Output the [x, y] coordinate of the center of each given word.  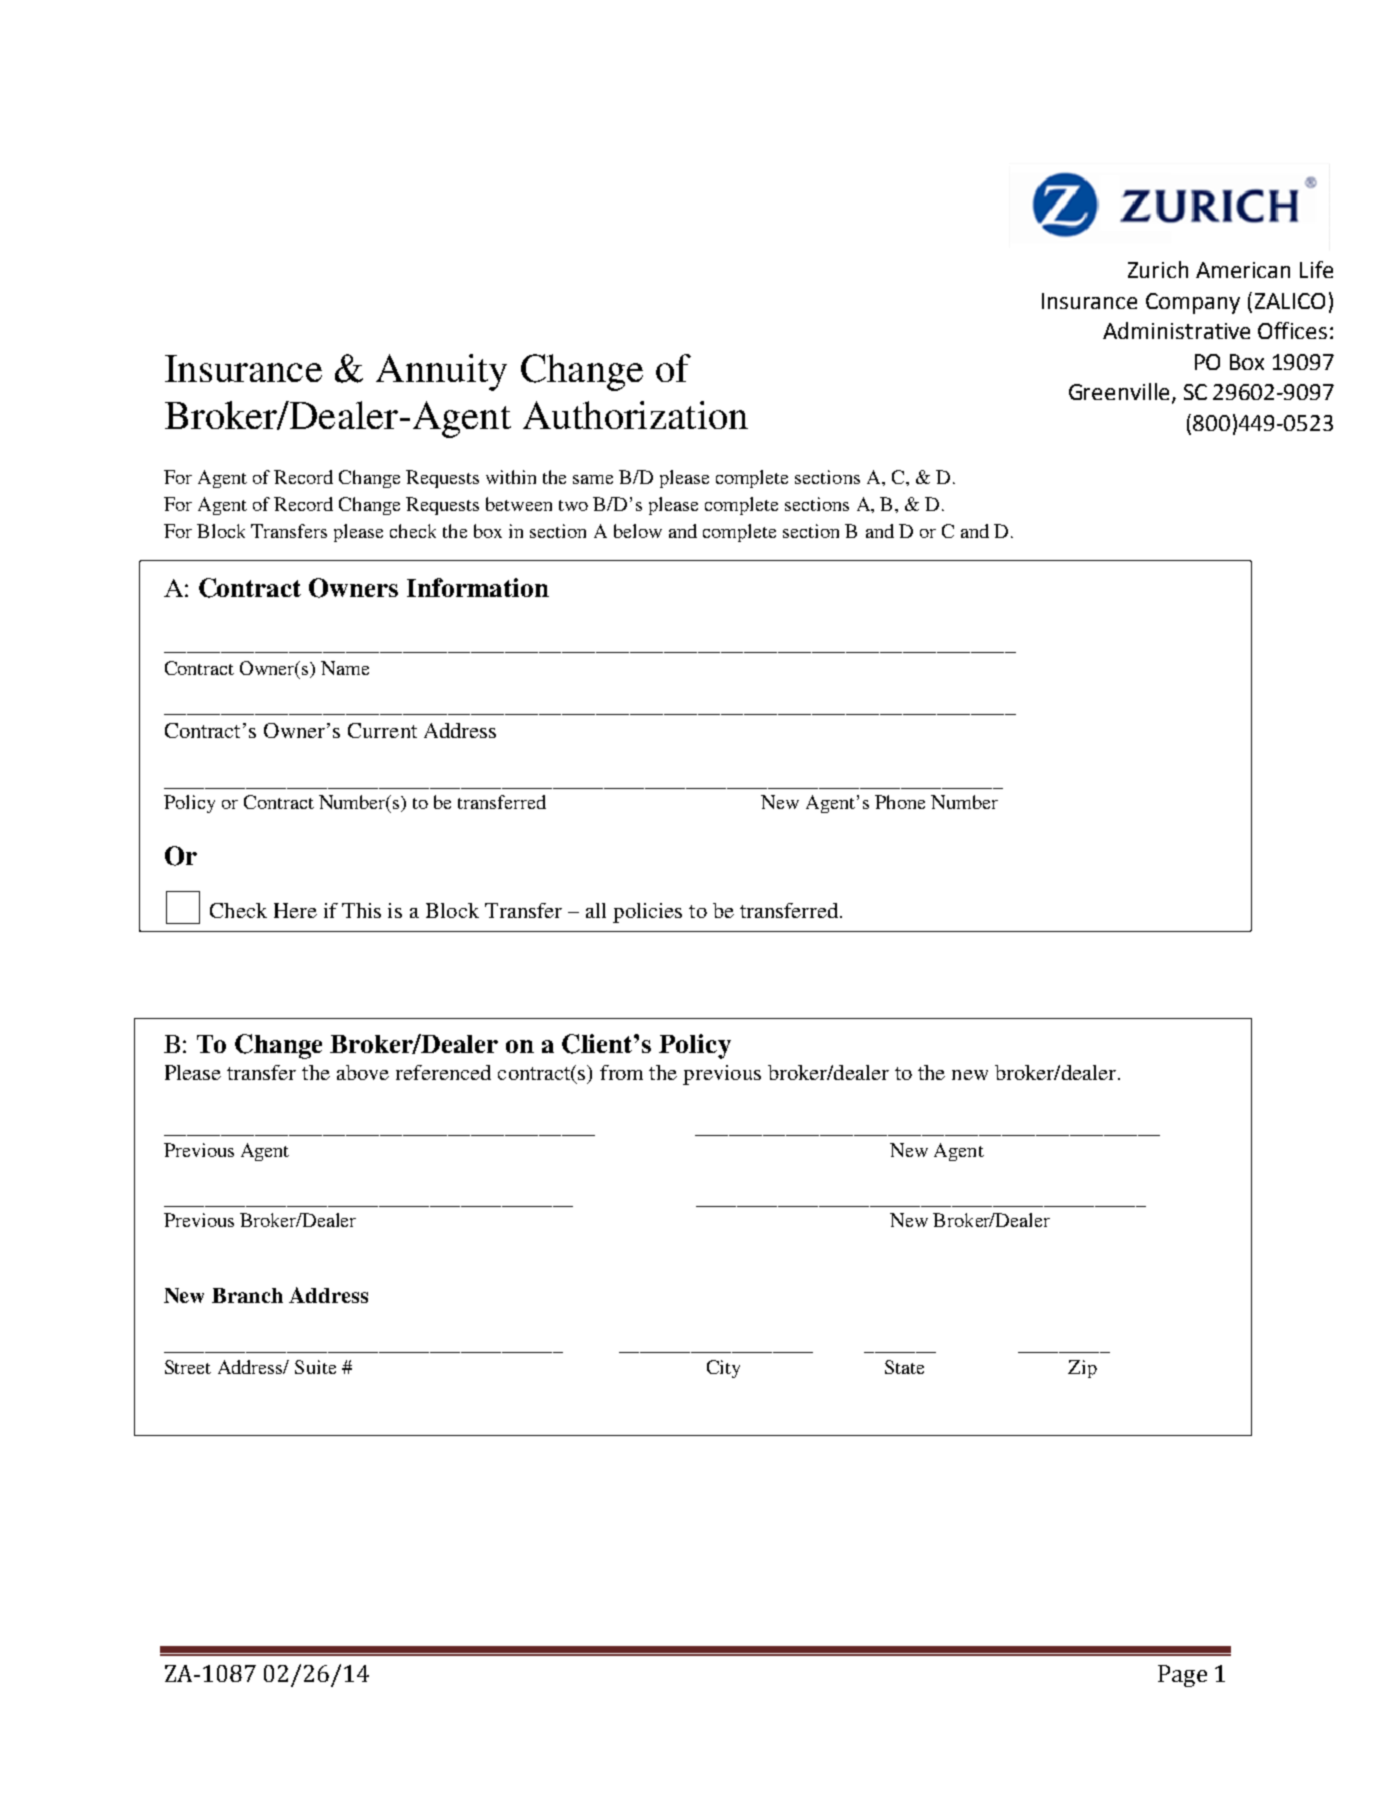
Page [1182, 1676]
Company [1193, 303]
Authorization [635, 415]
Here [295, 910]
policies [647, 913]
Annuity [441, 372]
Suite [315, 1367]
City [723, 1369]
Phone [900, 802]
